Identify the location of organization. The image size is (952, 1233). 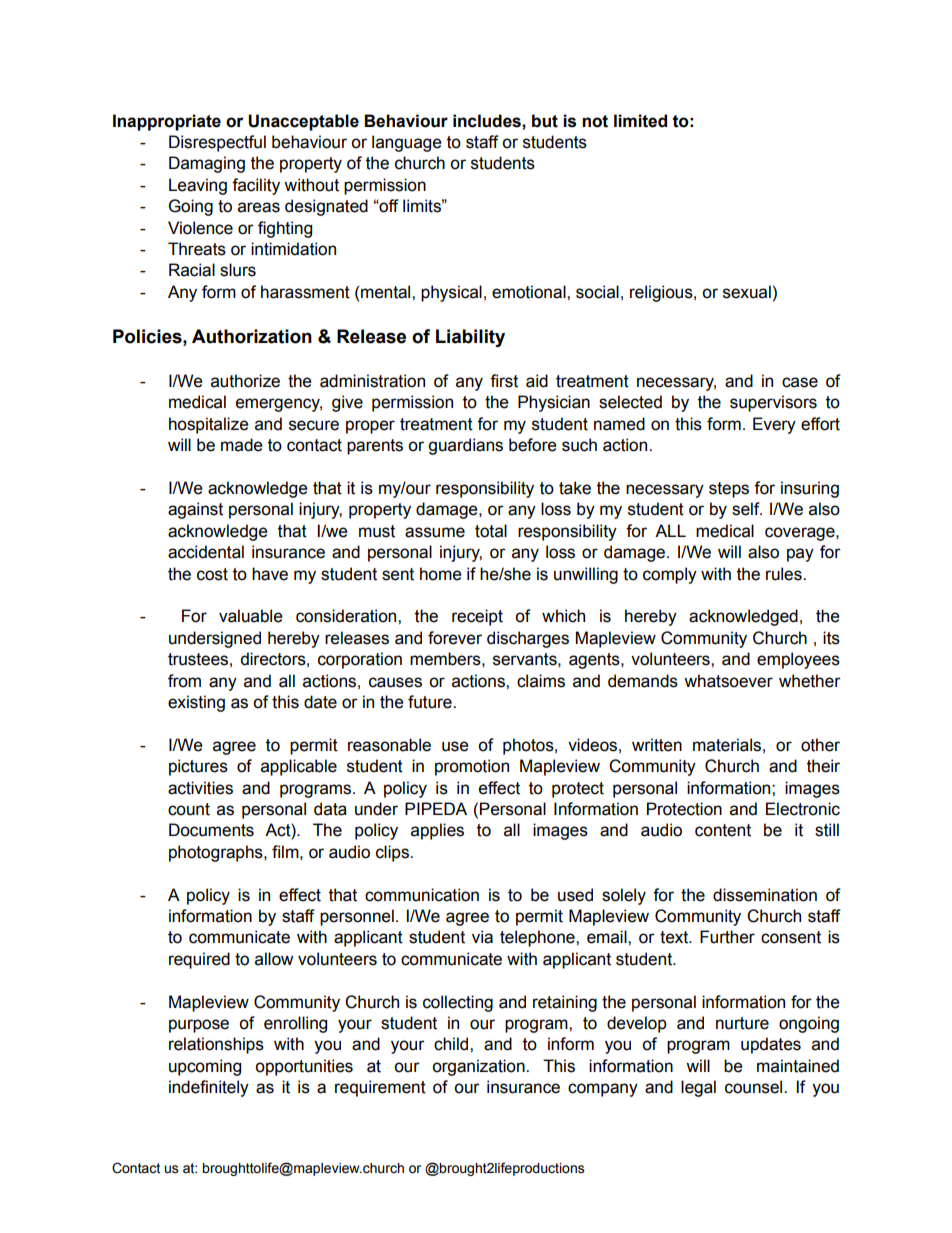
(479, 1067).
